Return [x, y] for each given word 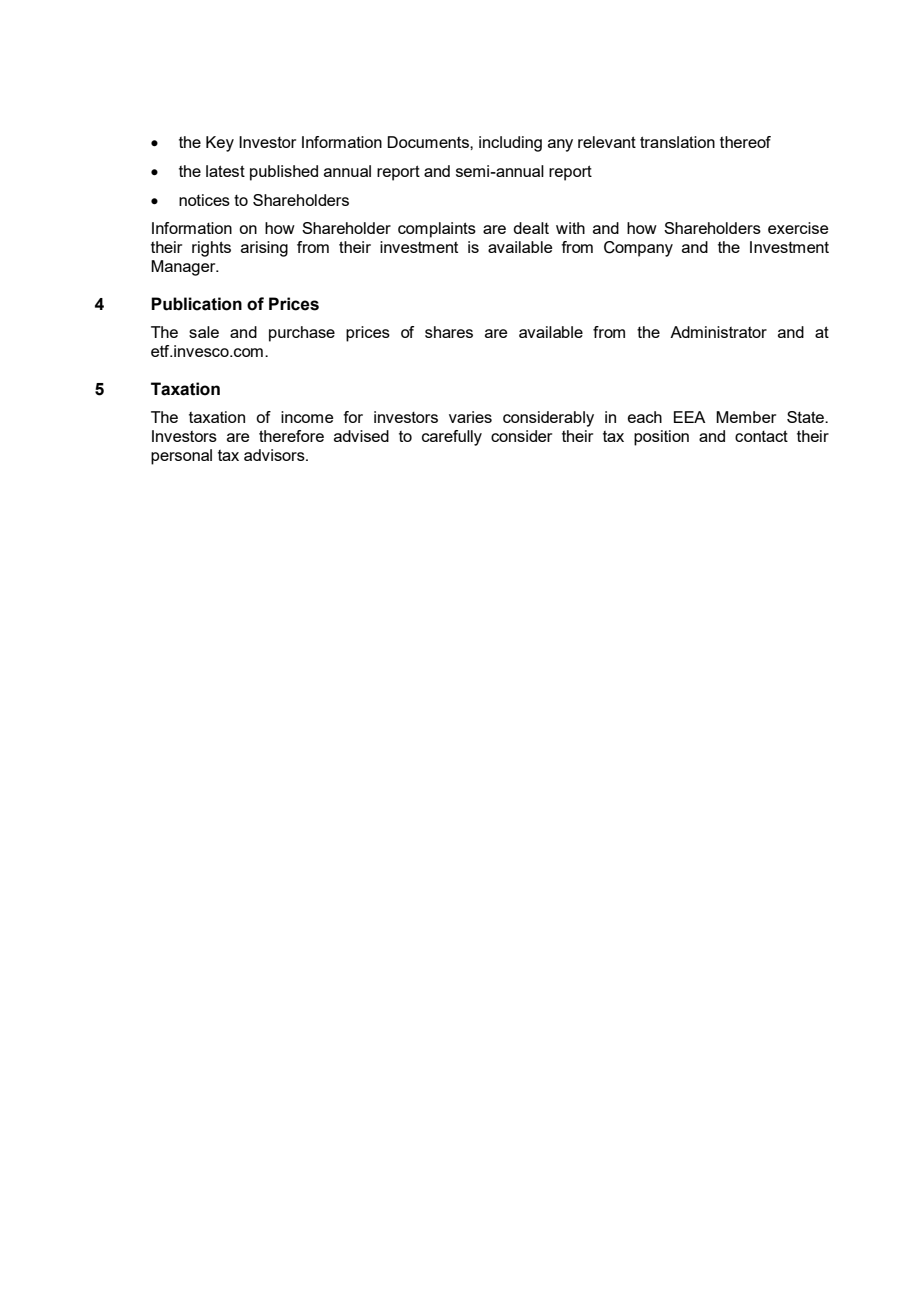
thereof [745, 142]
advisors [275, 455]
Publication [196, 304]
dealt [531, 228]
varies [470, 417]
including [510, 144]
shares [449, 332]
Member [746, 417]
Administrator [718, 332]
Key [220, 144]
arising [264, 249]
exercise [798, 228]
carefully [452, 438]
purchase [302, 334]
